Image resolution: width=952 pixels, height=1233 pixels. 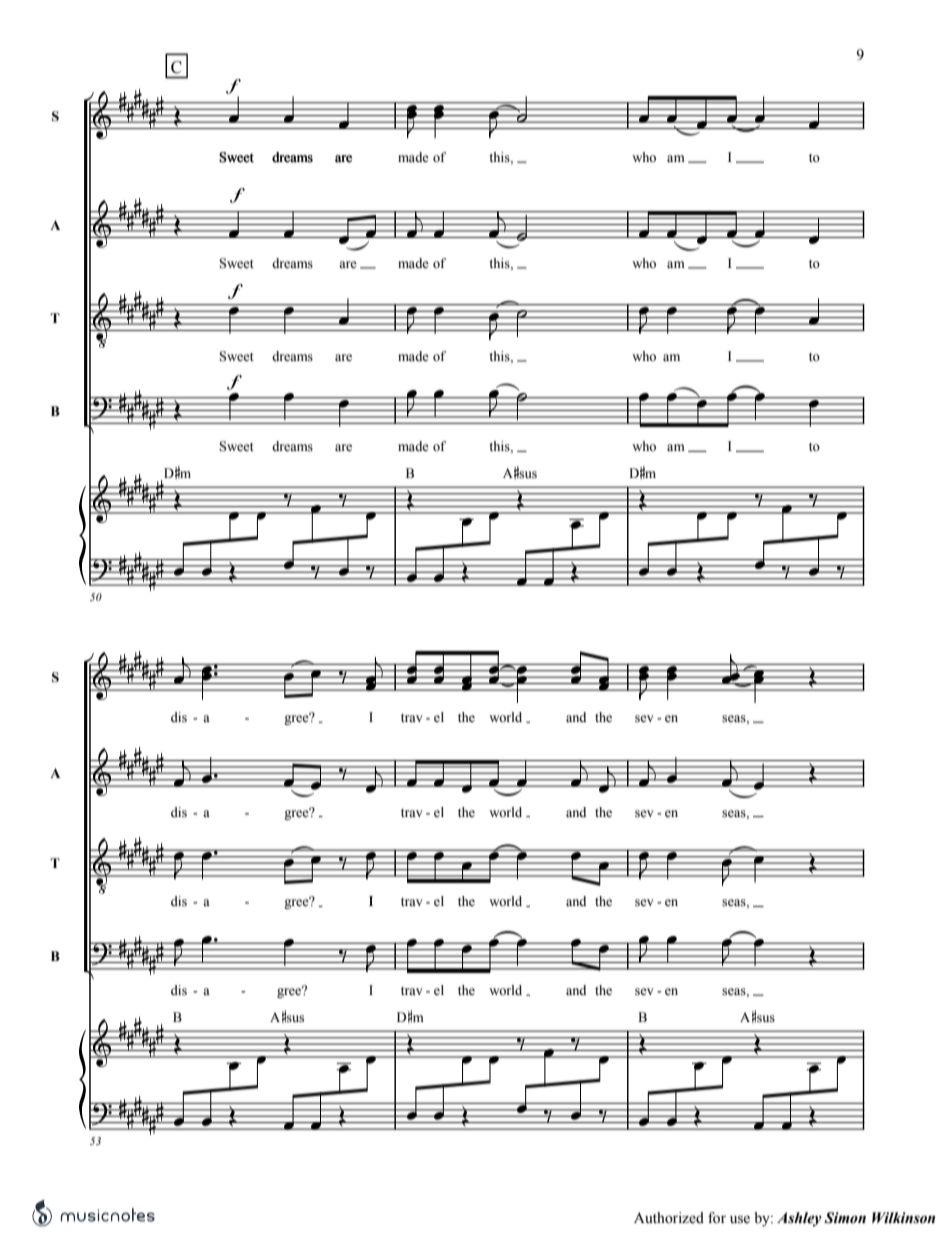 I want to click on for, so click(x=717, y=1218).
